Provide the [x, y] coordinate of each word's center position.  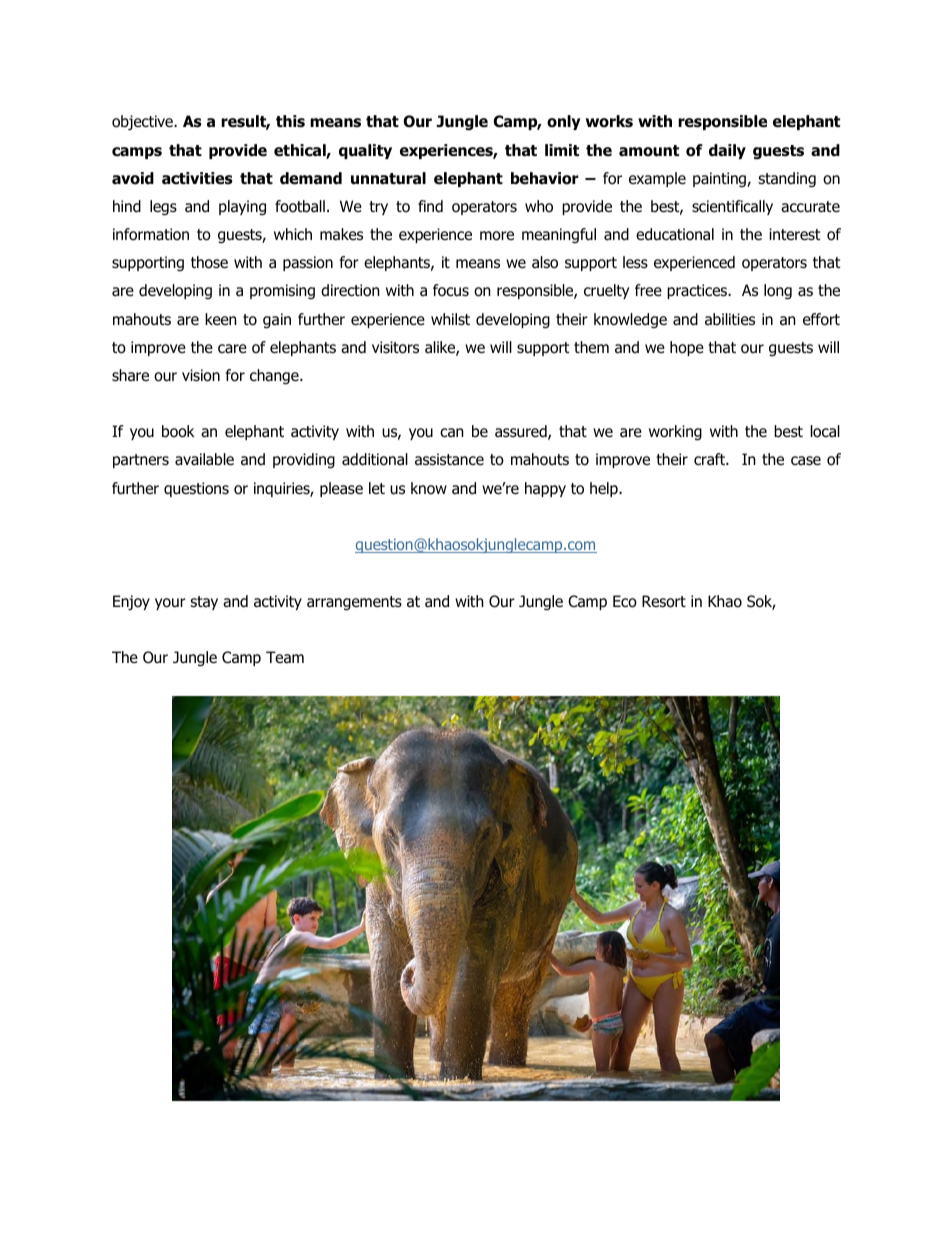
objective [143, 123]
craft [710, 459]
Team [285, 657]
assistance [449, 459]
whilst [450, 319]
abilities [730, 319]
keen [221, 319]
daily [727, 151]
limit [562, 150]
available [204, 459]
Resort [664, 601]
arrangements [354, 603]
